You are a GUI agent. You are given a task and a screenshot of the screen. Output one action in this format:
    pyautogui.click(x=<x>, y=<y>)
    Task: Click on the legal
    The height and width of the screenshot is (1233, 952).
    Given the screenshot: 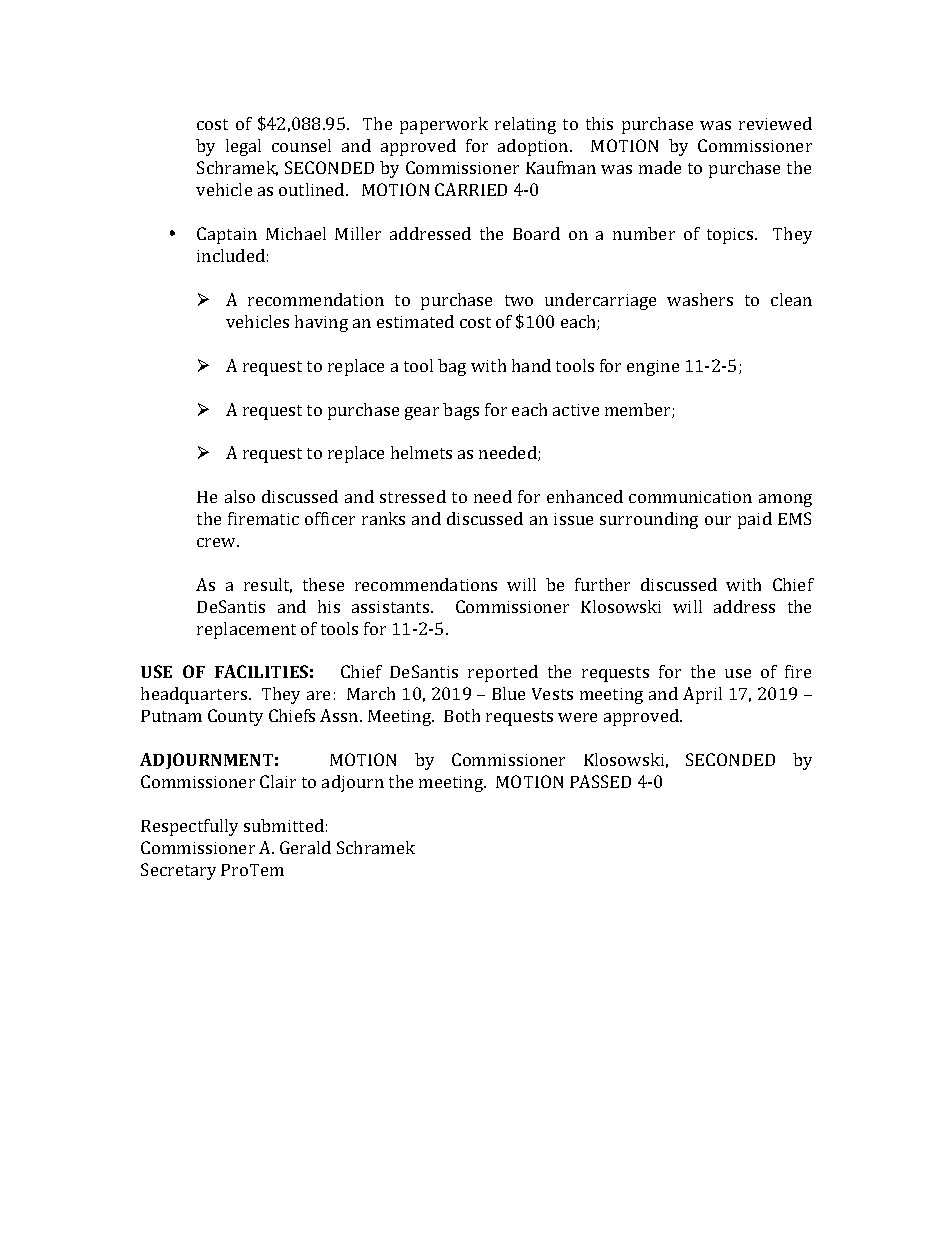 What is the action you would take?
    pyautogui.click(x=243, y=147)
